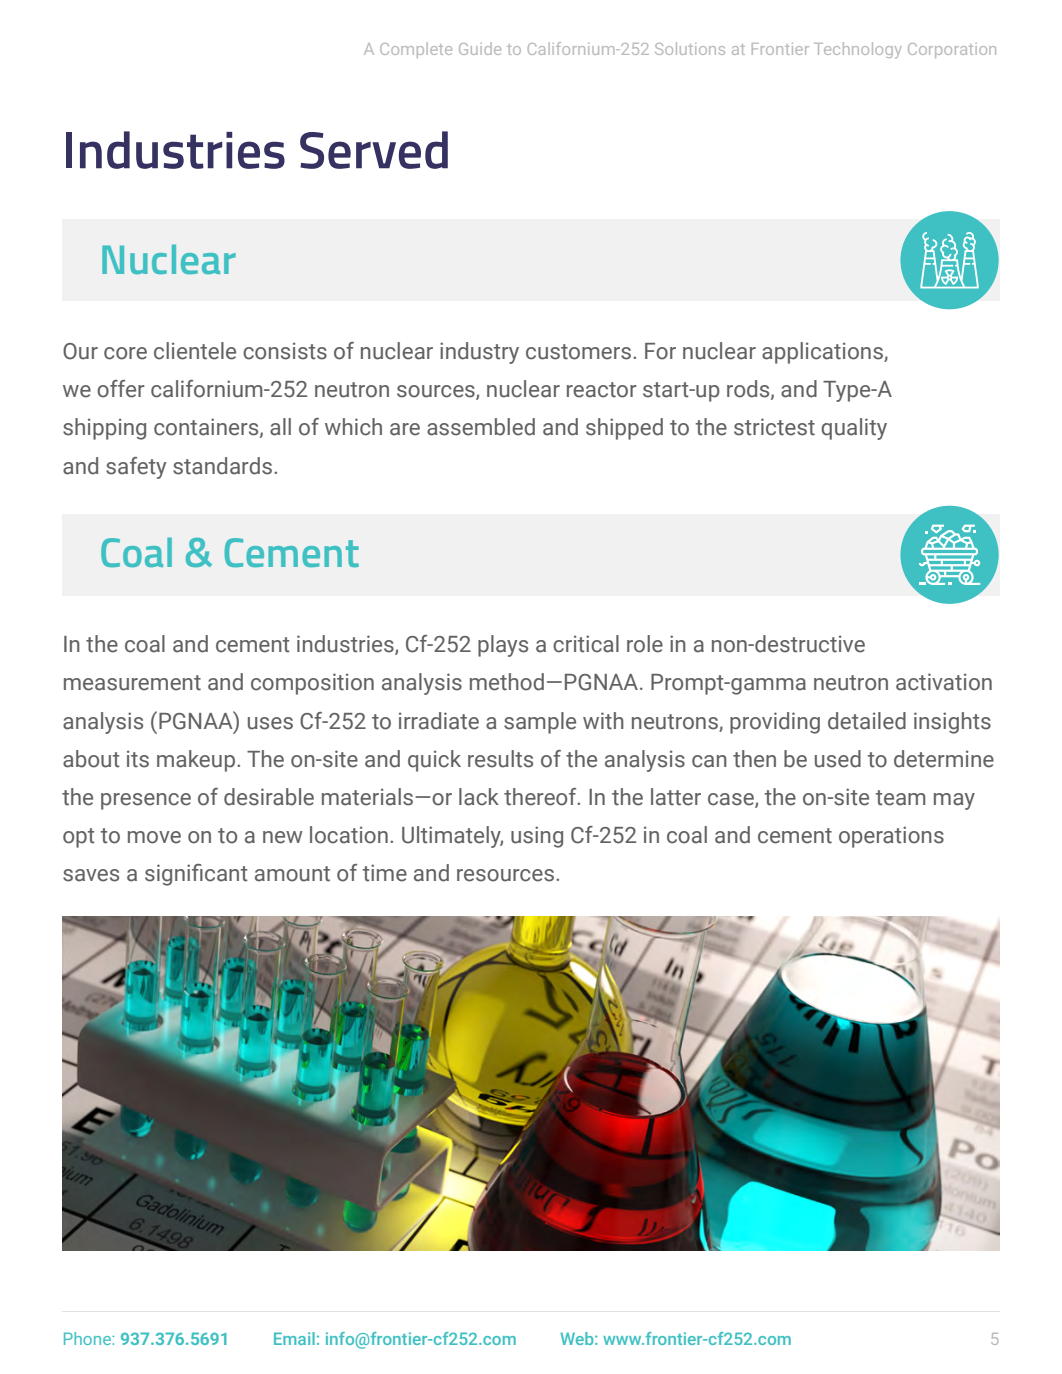 The width and height of the document is (1062, 1374). Describe the element at coordinates (867, 721) in the document. I see `detailed` at that location.
